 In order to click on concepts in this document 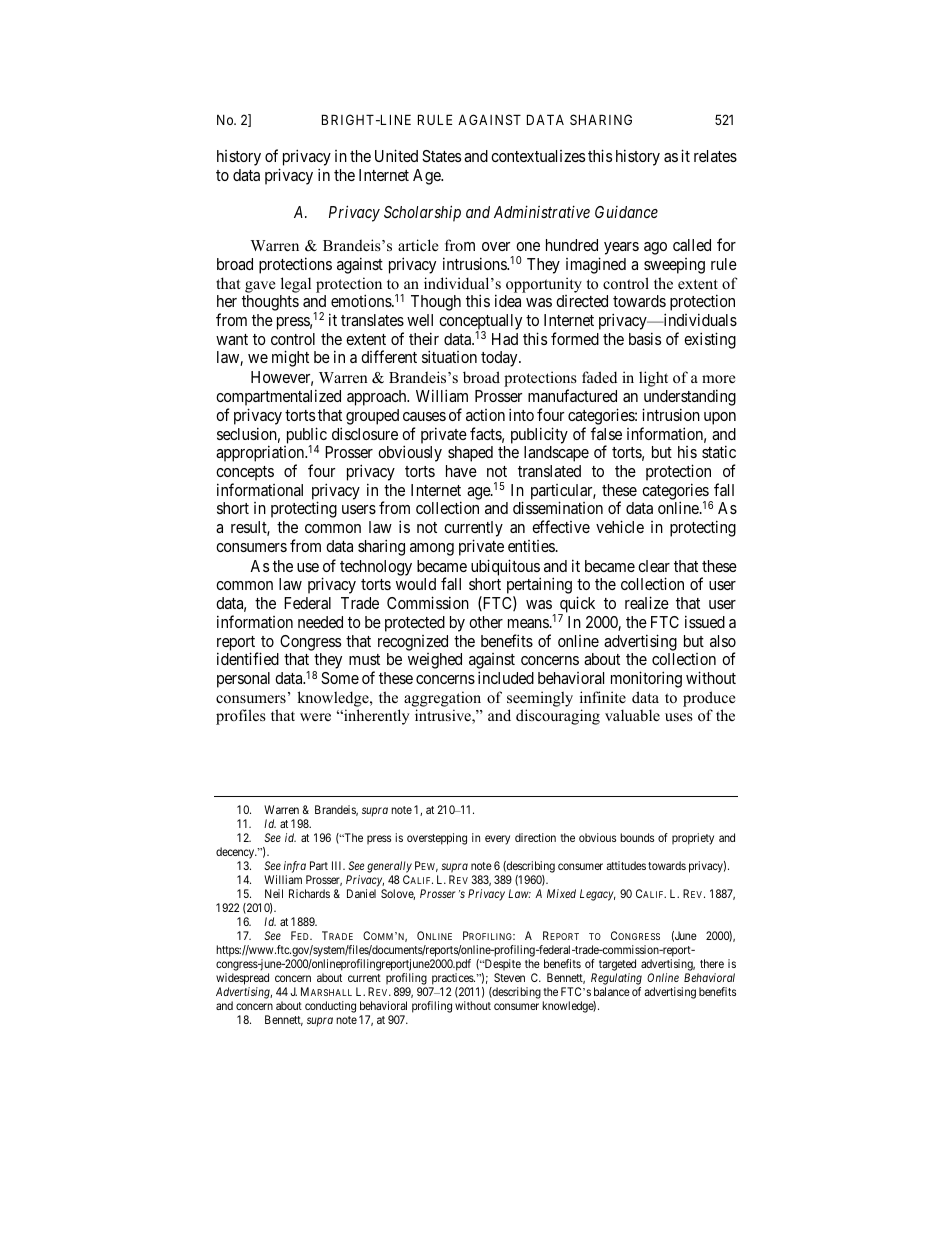, I will do `click(245, 473)`.
